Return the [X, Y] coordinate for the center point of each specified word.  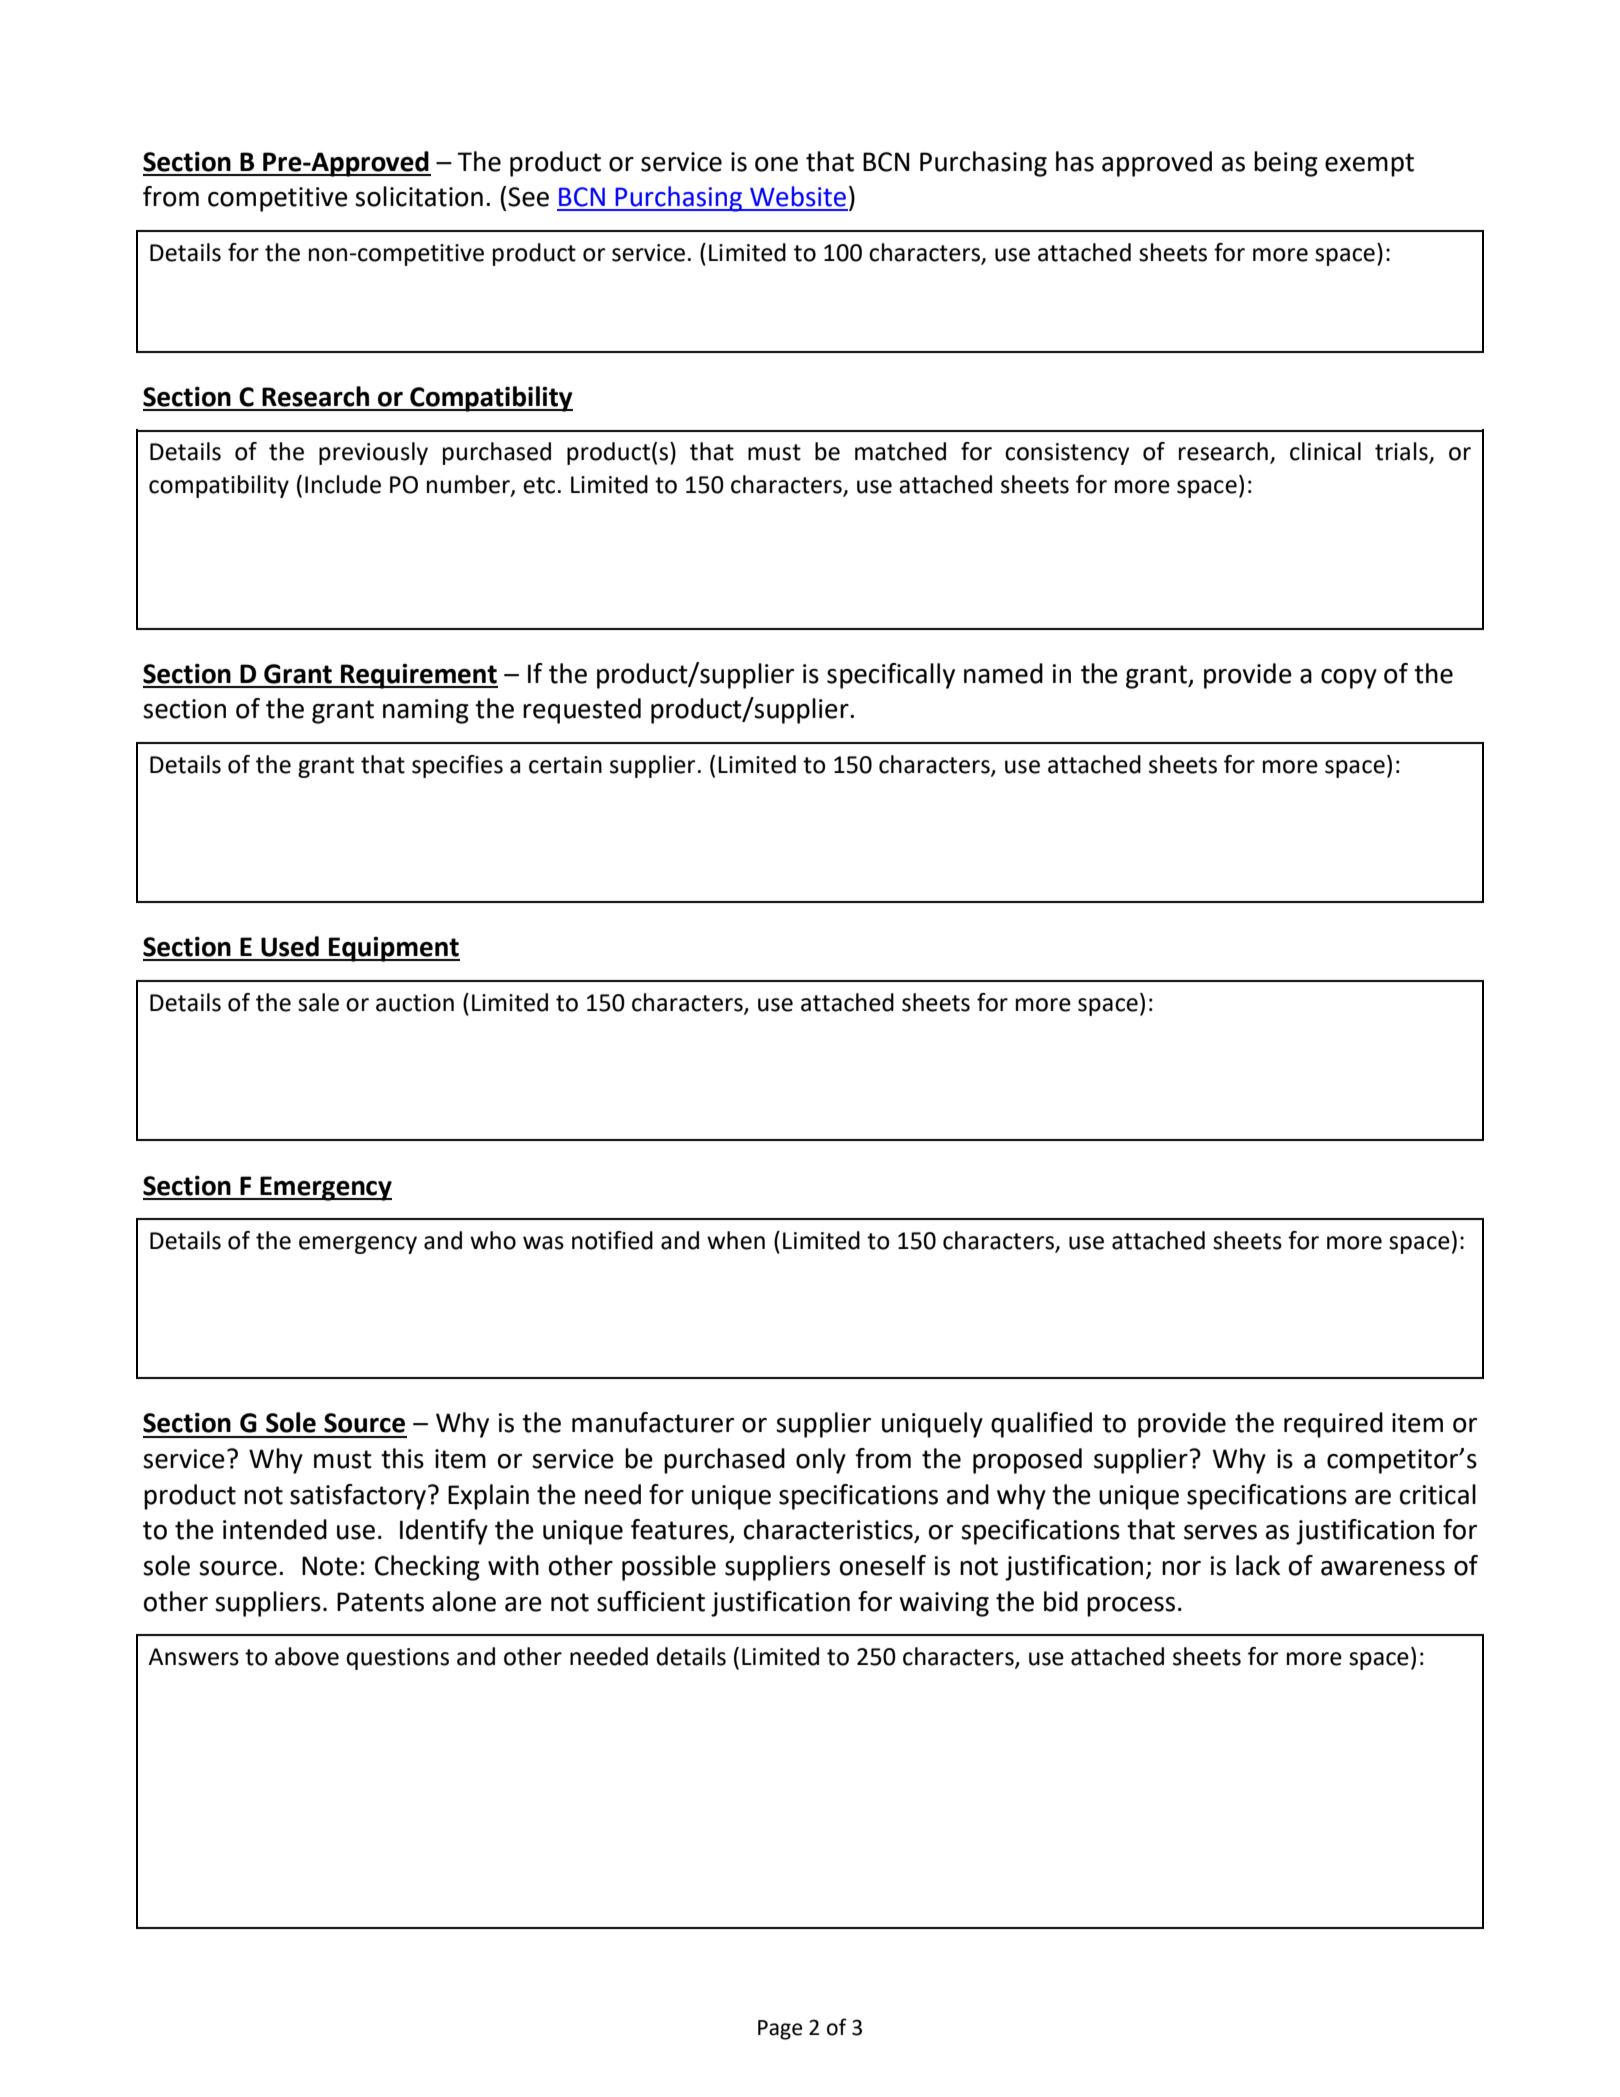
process [1131, 1607]
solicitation [419, 196]
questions [397, 1659]
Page [780, 2030]
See [528, 197]
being [1286, 164]
